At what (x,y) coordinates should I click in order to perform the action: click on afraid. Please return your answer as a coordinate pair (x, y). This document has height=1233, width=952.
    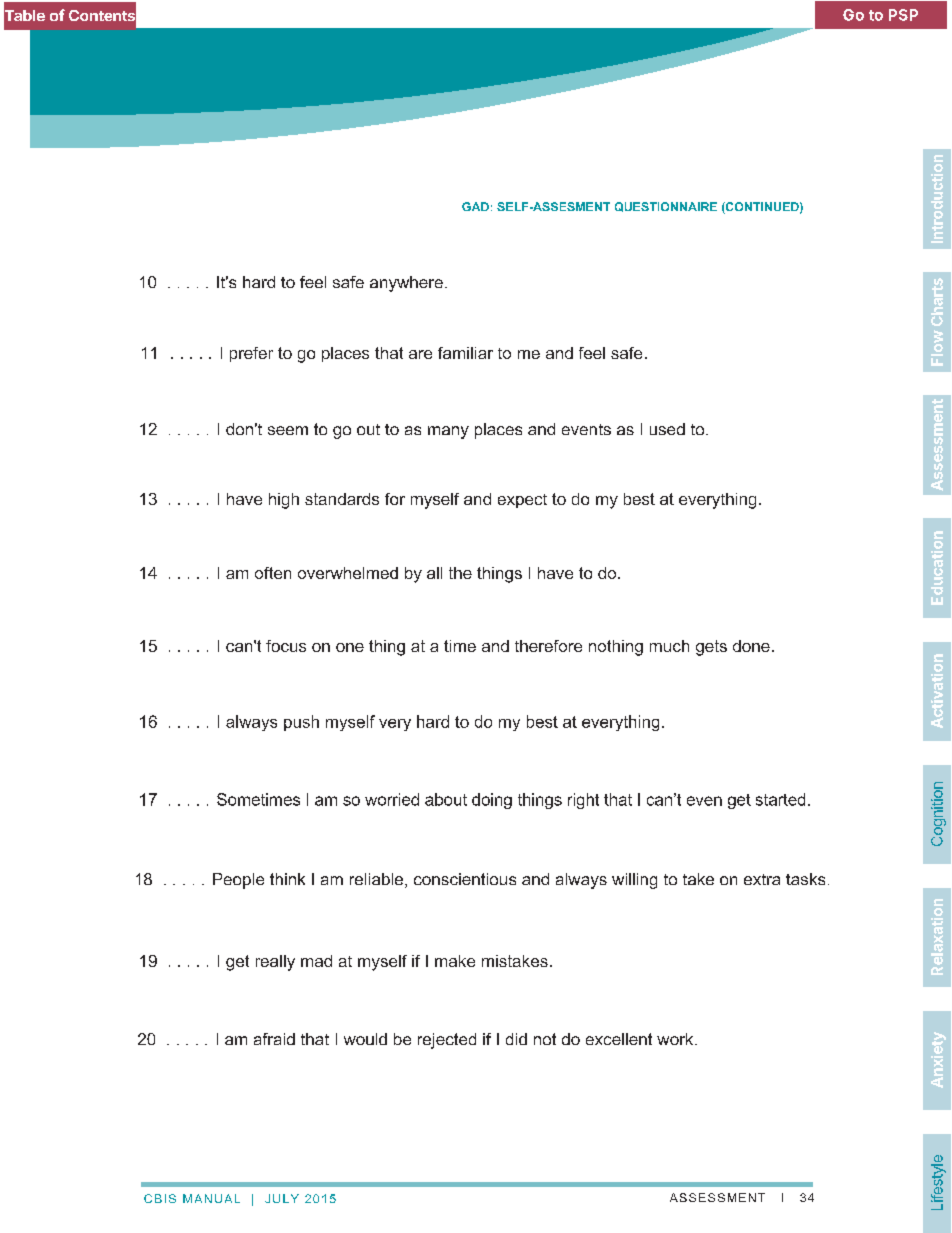
    Looking at the image, I should click on (274, 1039).
